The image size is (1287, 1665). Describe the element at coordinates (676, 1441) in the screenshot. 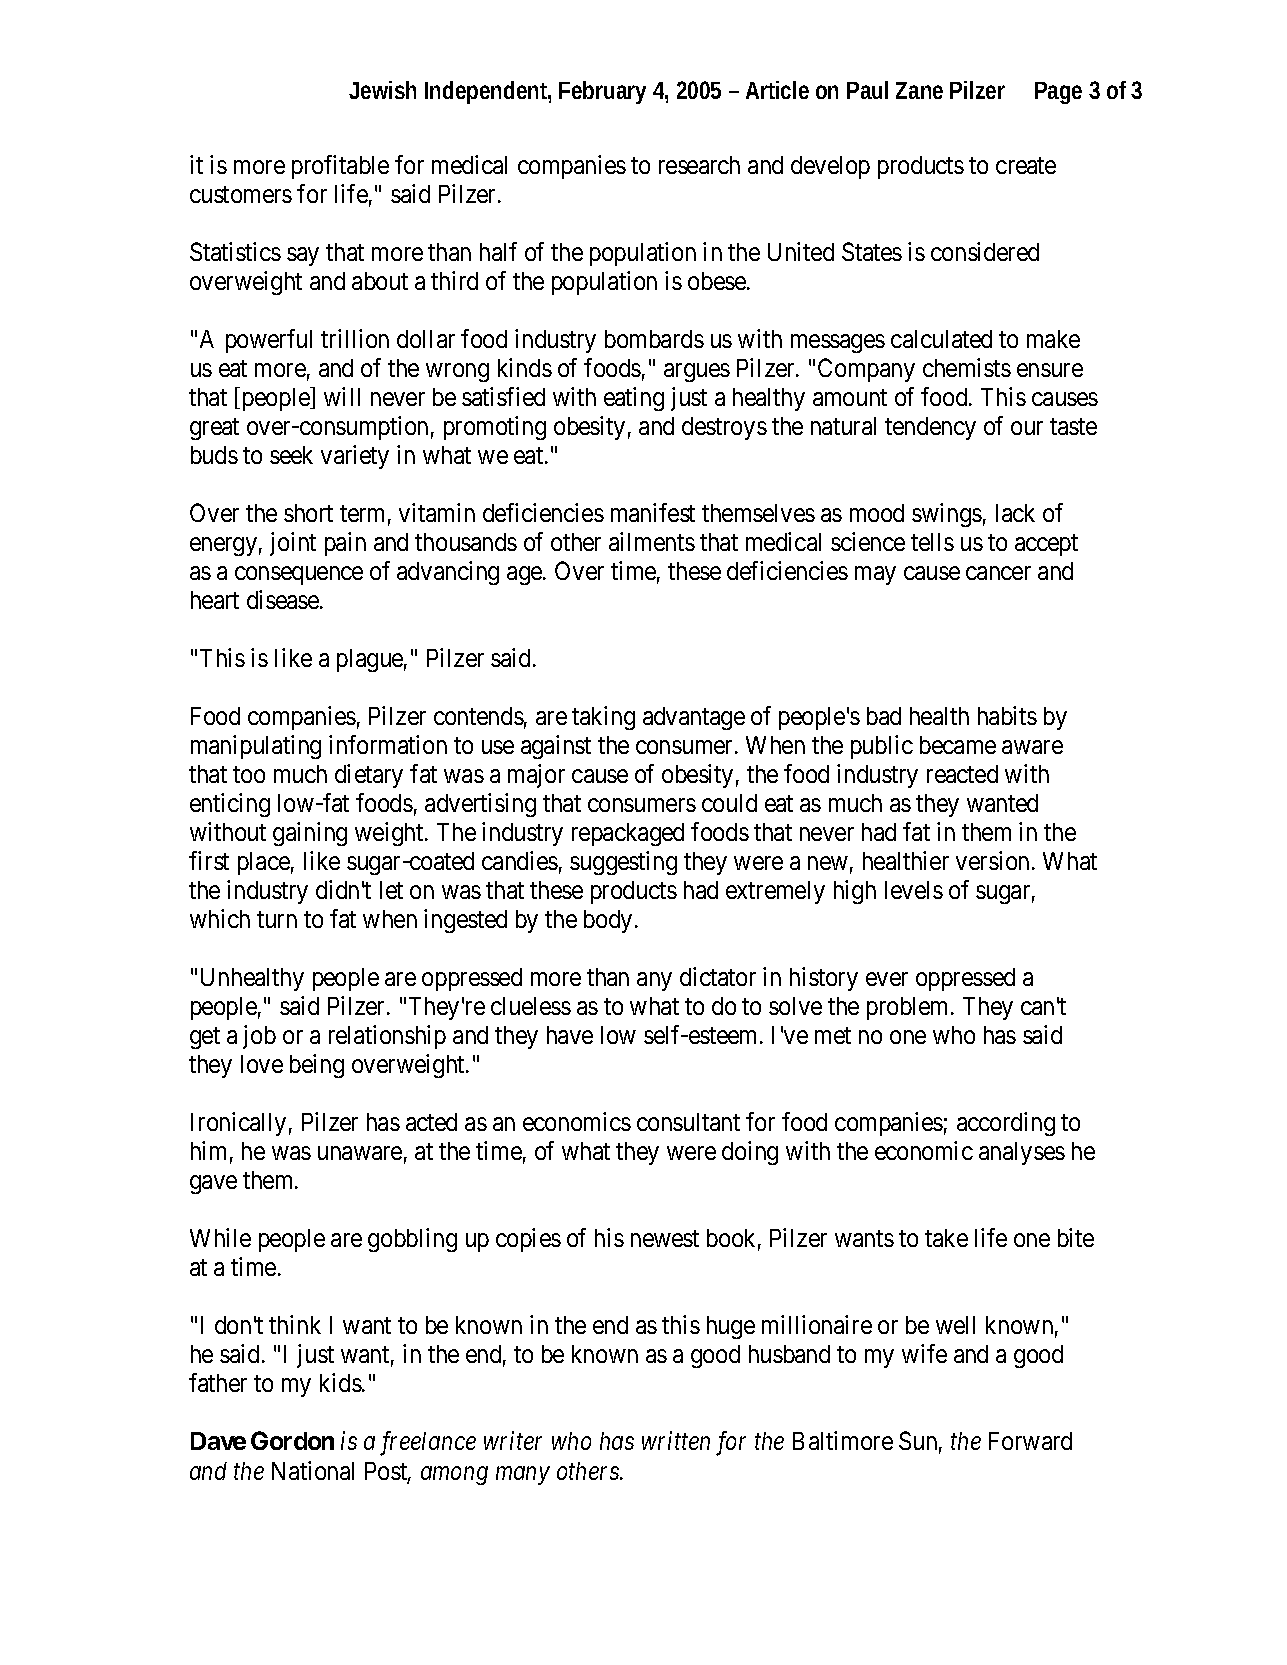

I see `written` at that location.
